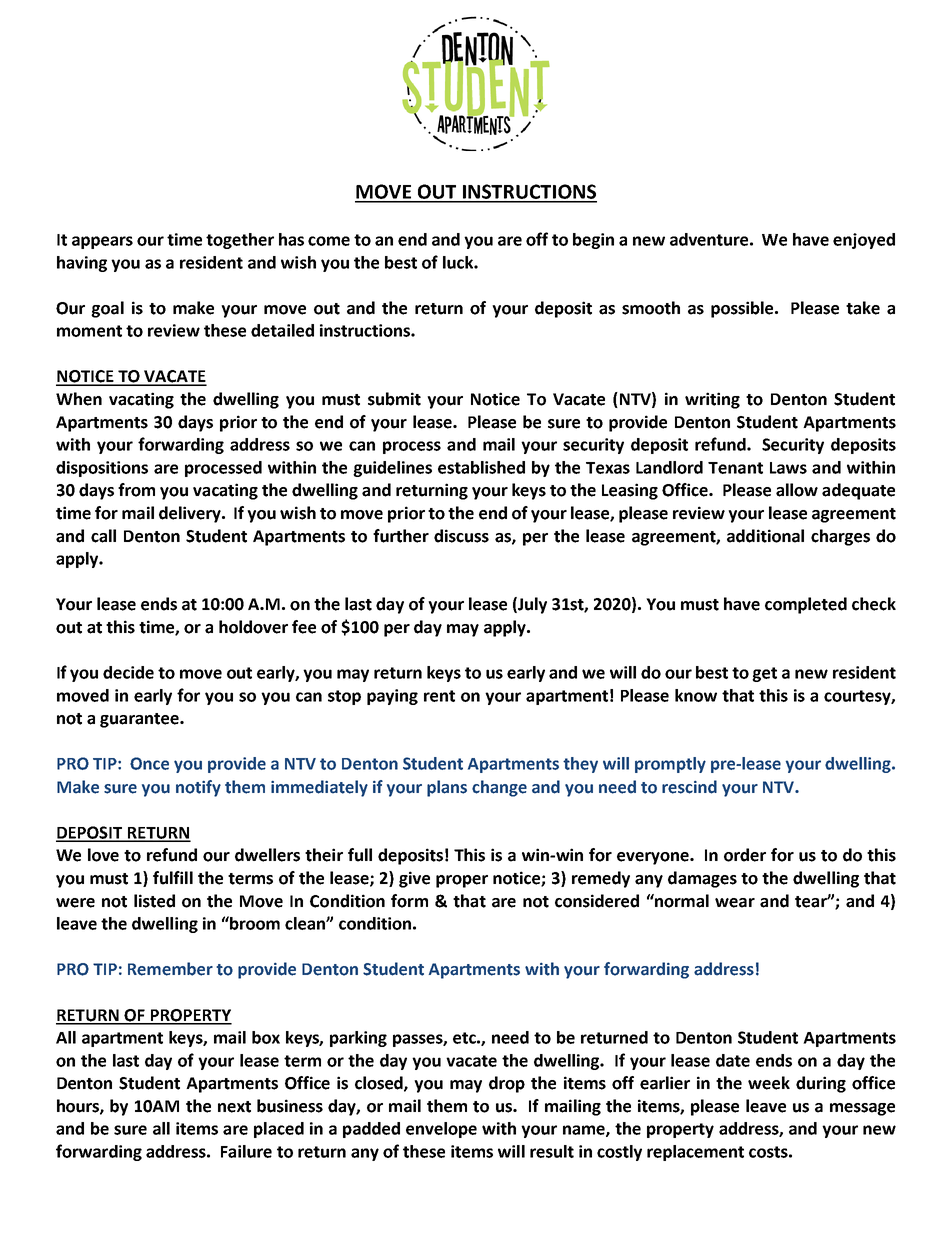 The height and width of the screenshot is (1233, 952). What do you see at coordinates (234, 1107) in the screenshot?
I see `next` at bounding box center [234, 1107].
